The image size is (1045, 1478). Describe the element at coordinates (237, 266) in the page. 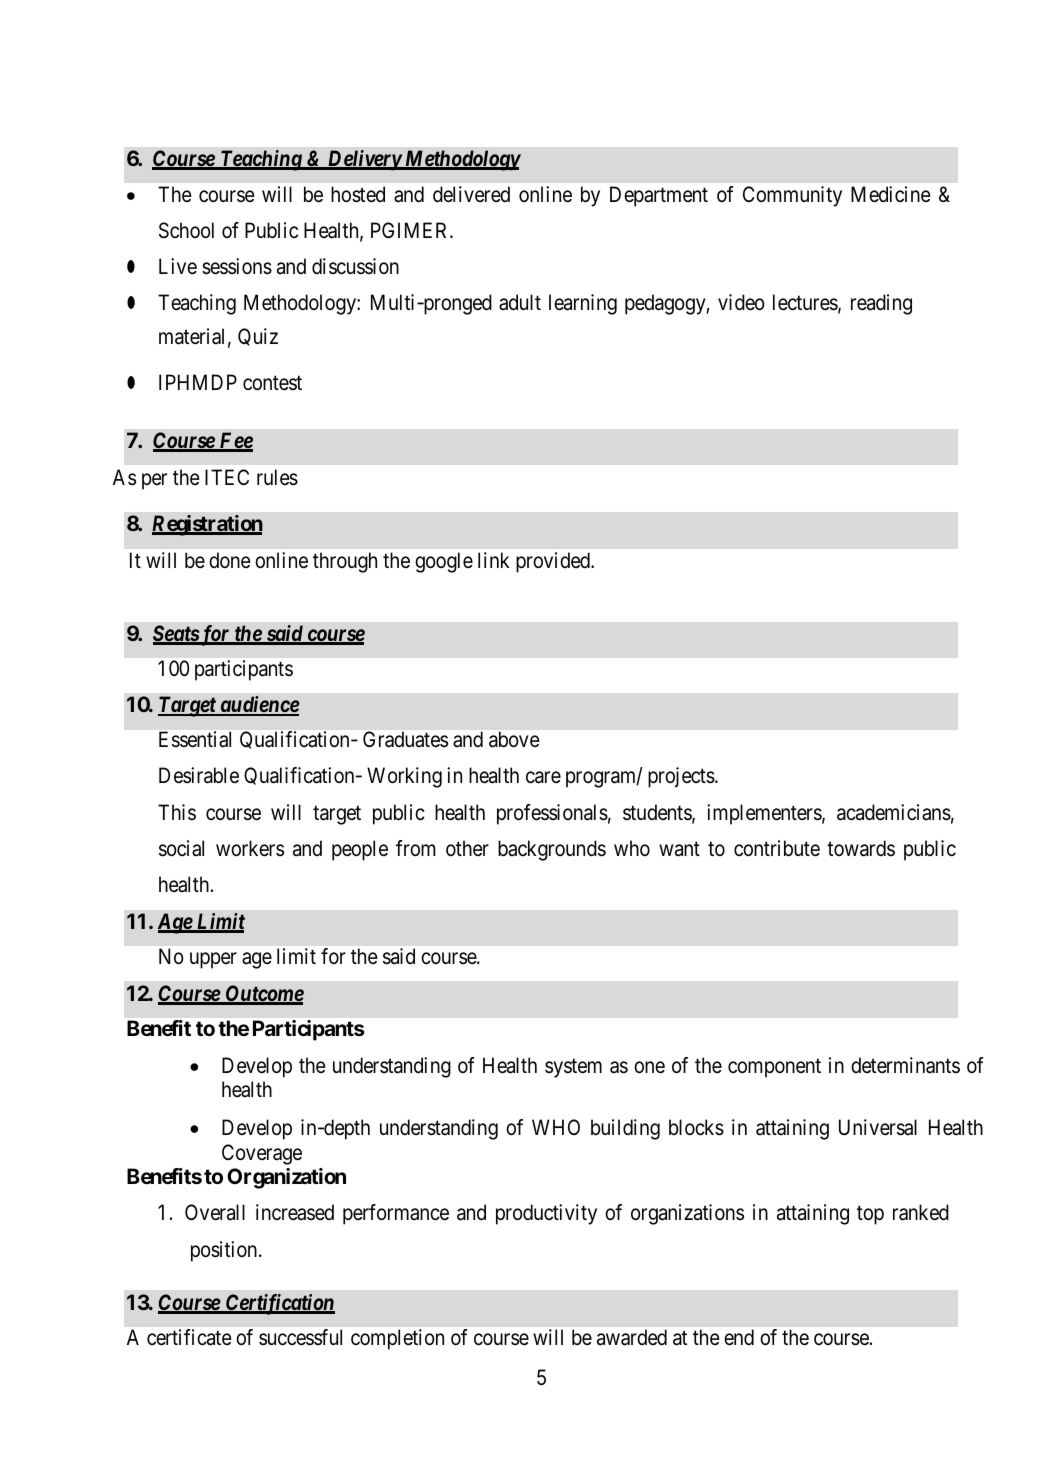

I see `sessions` at that location.
